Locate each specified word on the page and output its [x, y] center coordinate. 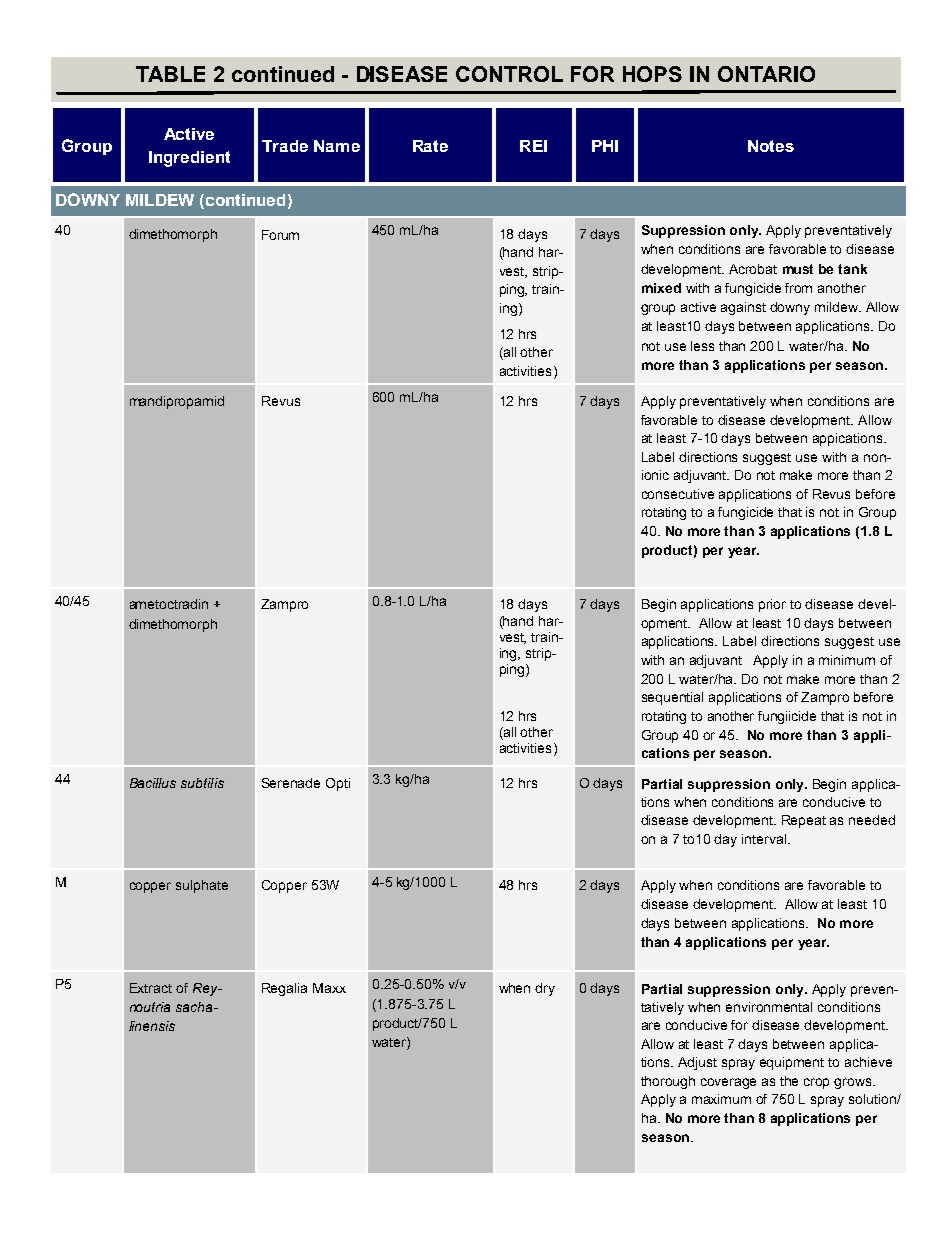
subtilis [202, 783]
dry [545, 989]
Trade [285, 146]
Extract [151, 988]
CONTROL [509, 74]
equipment [792, 1063]
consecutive [678, 494]
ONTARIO [766, 74]
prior [772, 605]
